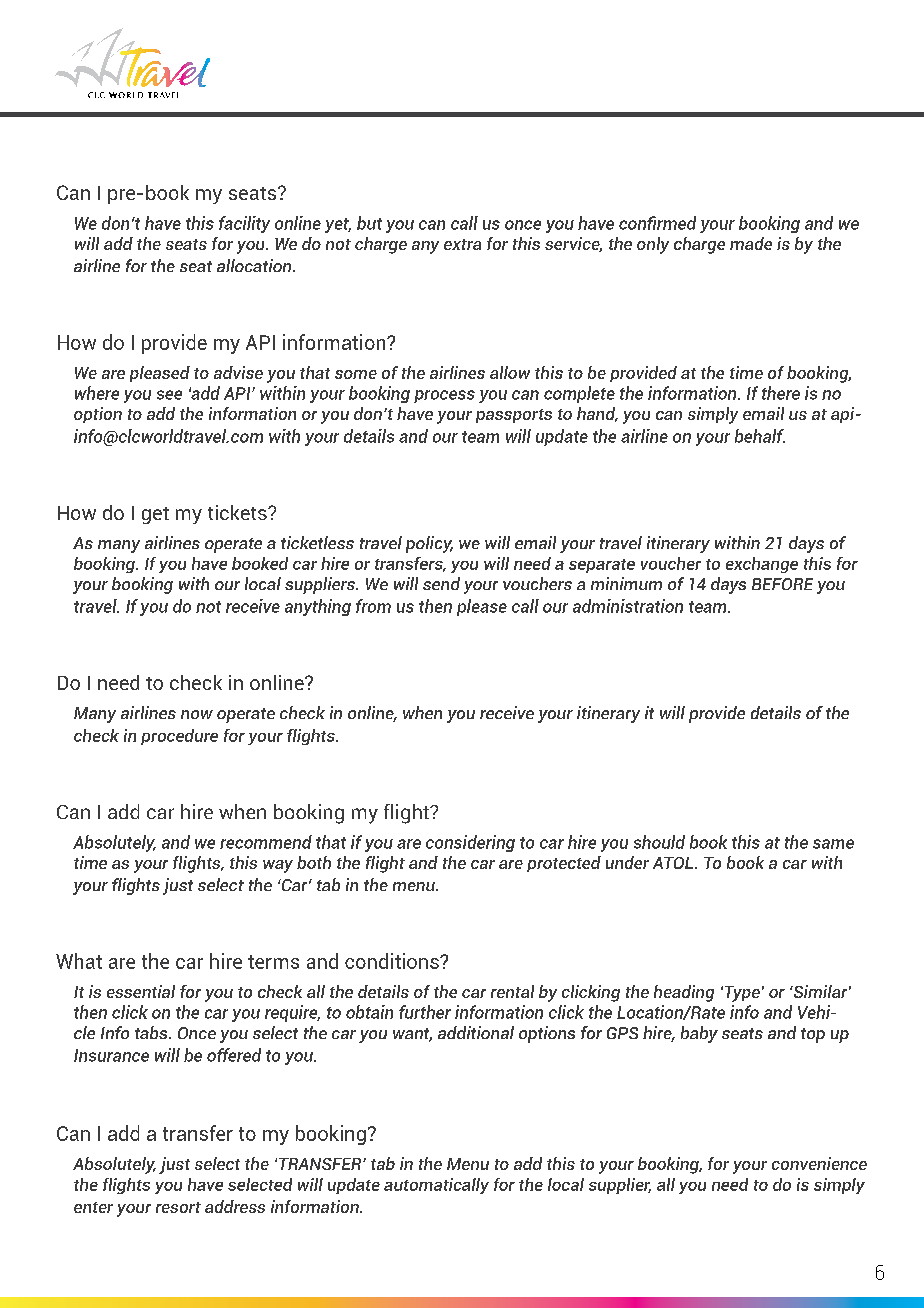 Image resolution: width=924 pixels, height=1308 pixels. Describe the element at coordinates (266, 842) in the screenshot. I see `recommend` at that location.
